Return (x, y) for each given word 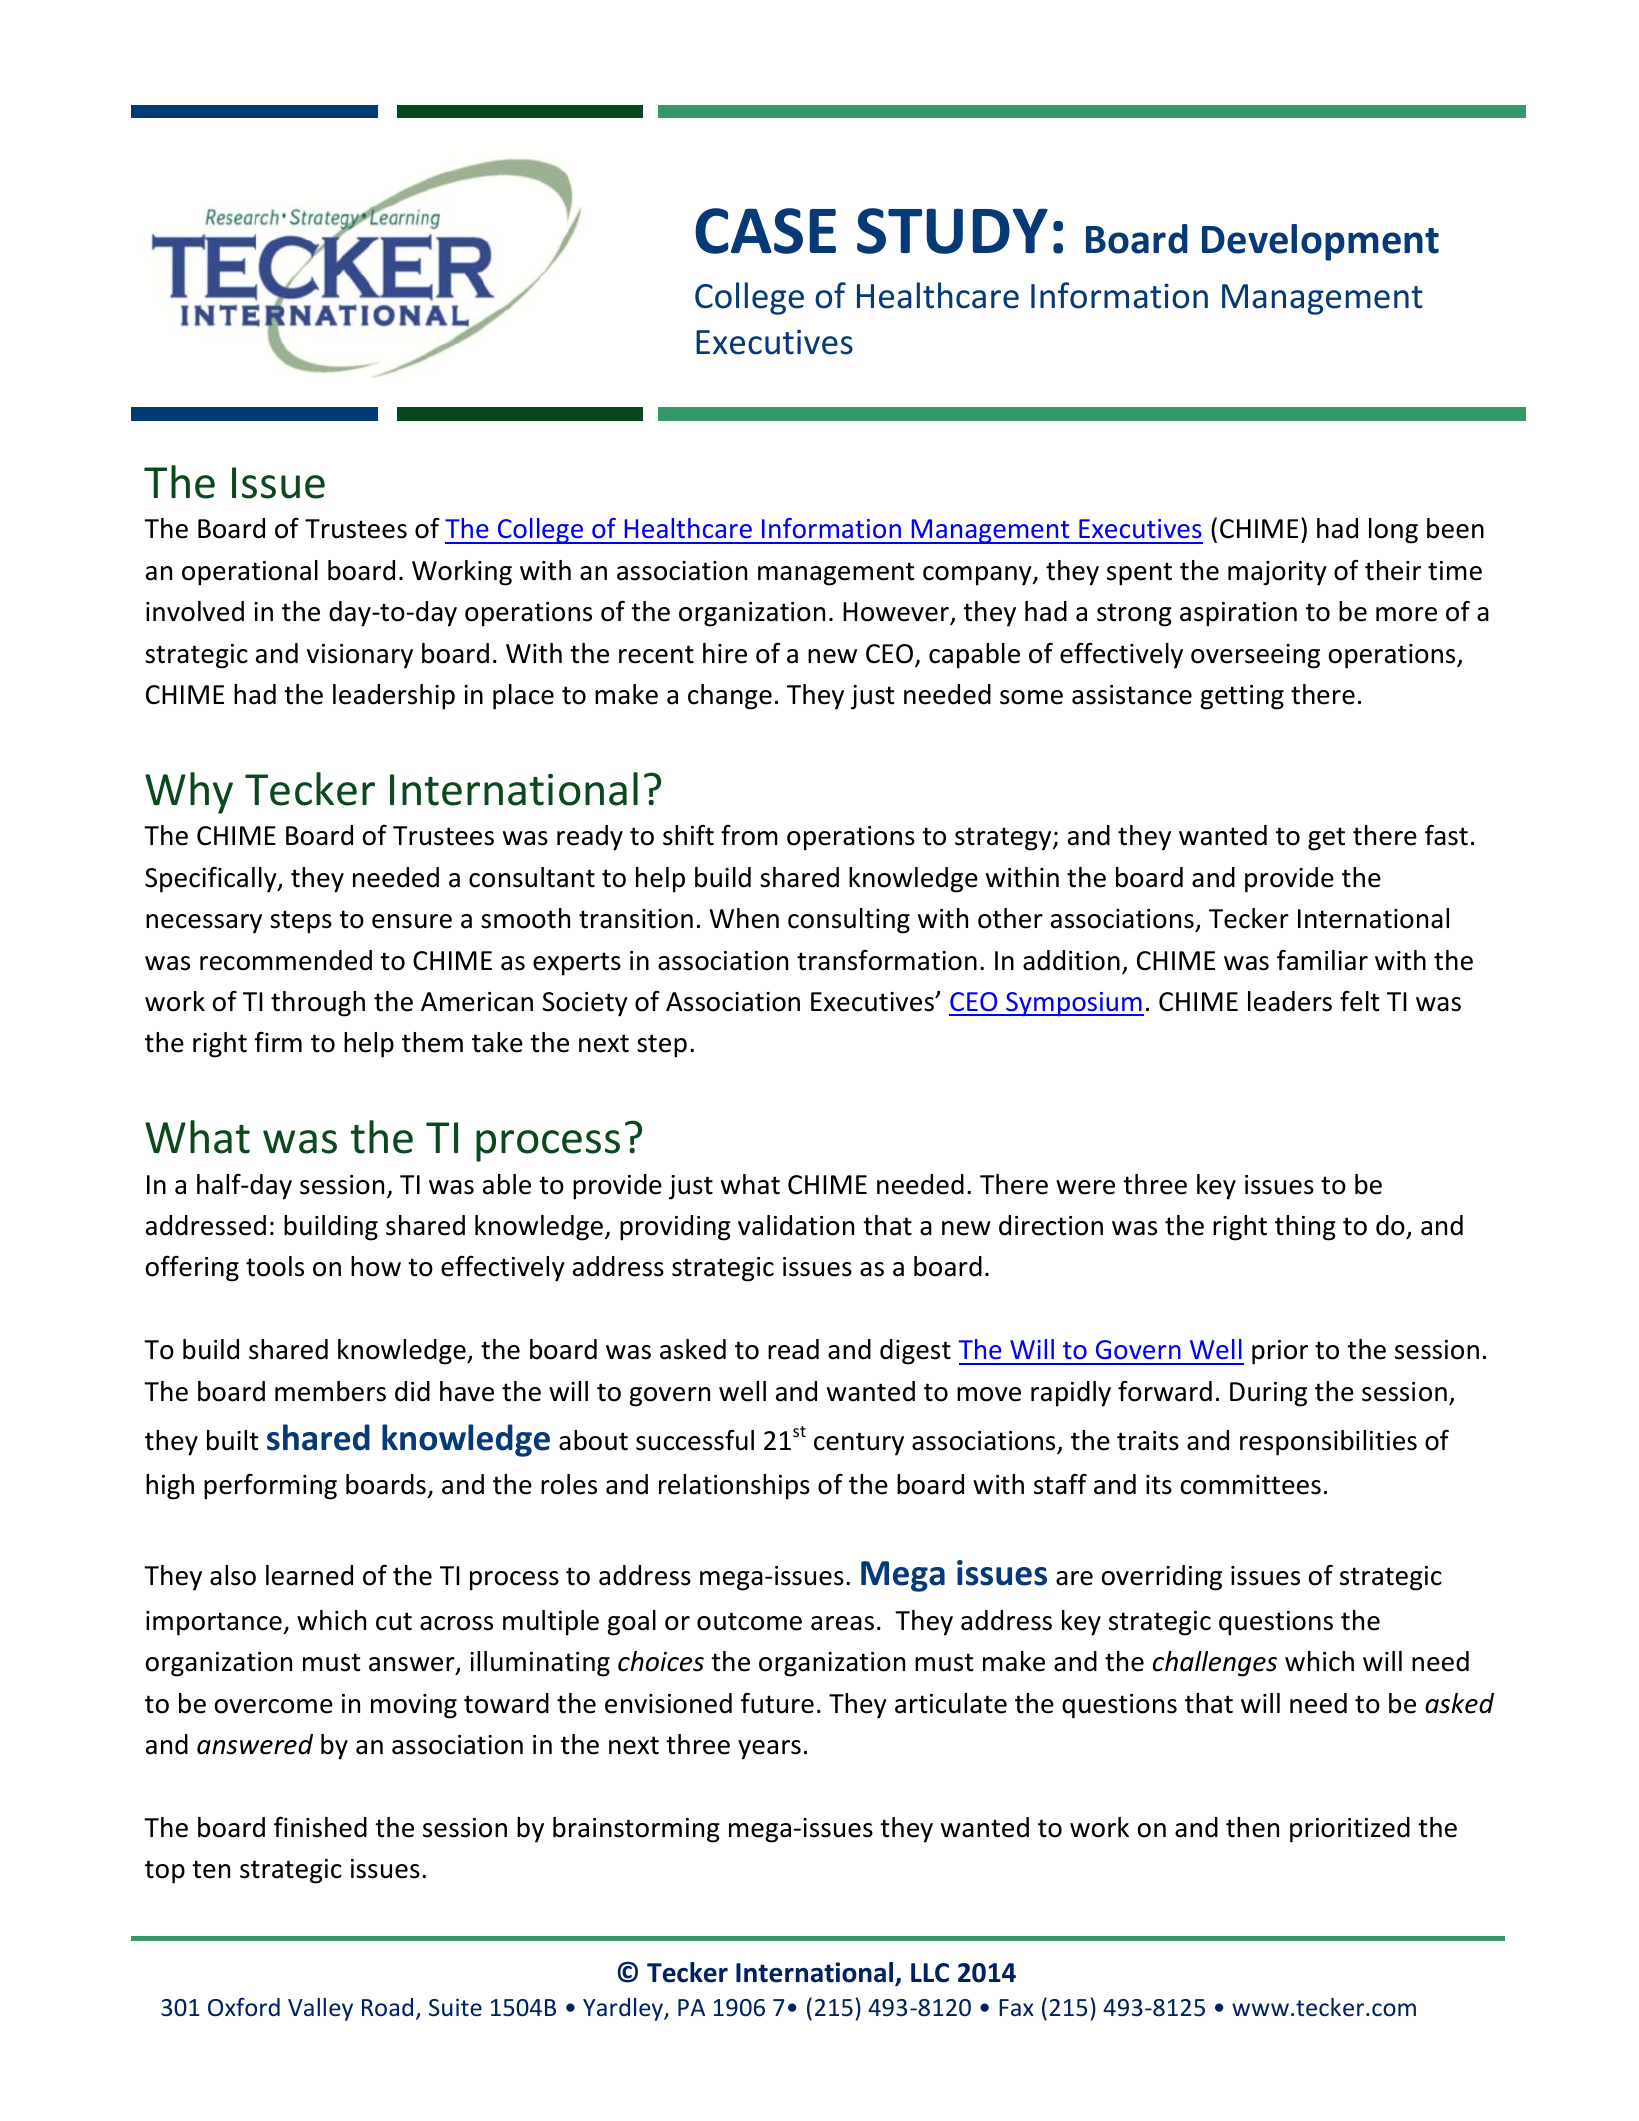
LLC (930, 1973)
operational (250, 573)
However (897, 613)
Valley (320, 2009)
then (1252, 1827)
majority (1277, 573)
